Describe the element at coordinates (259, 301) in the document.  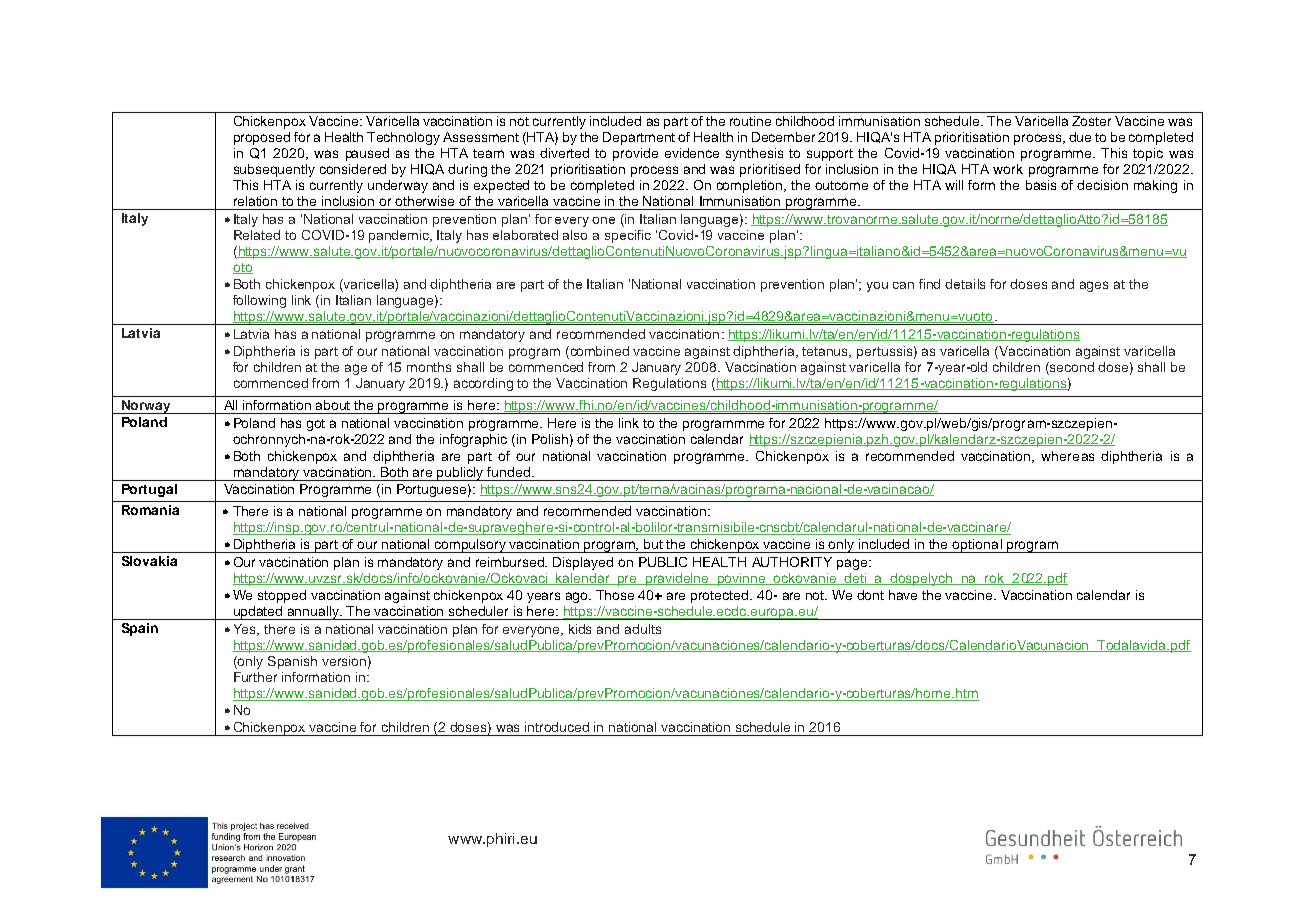
I see `following` at that location.
